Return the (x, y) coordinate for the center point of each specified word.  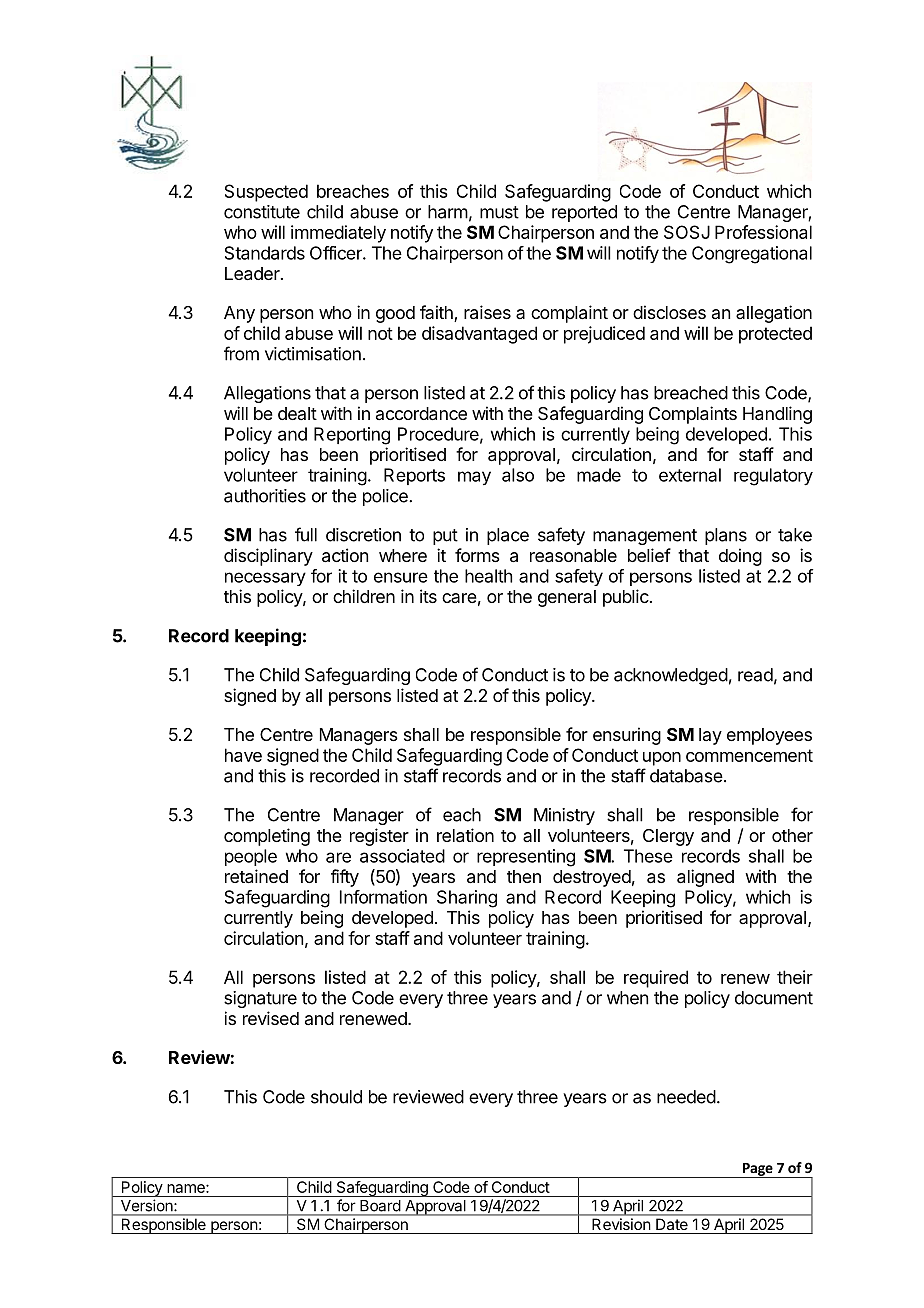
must (499, 212)
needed (686, 1097)
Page (757, 1170)
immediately (338, 234)
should (336, 1097)
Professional (763, 232)
